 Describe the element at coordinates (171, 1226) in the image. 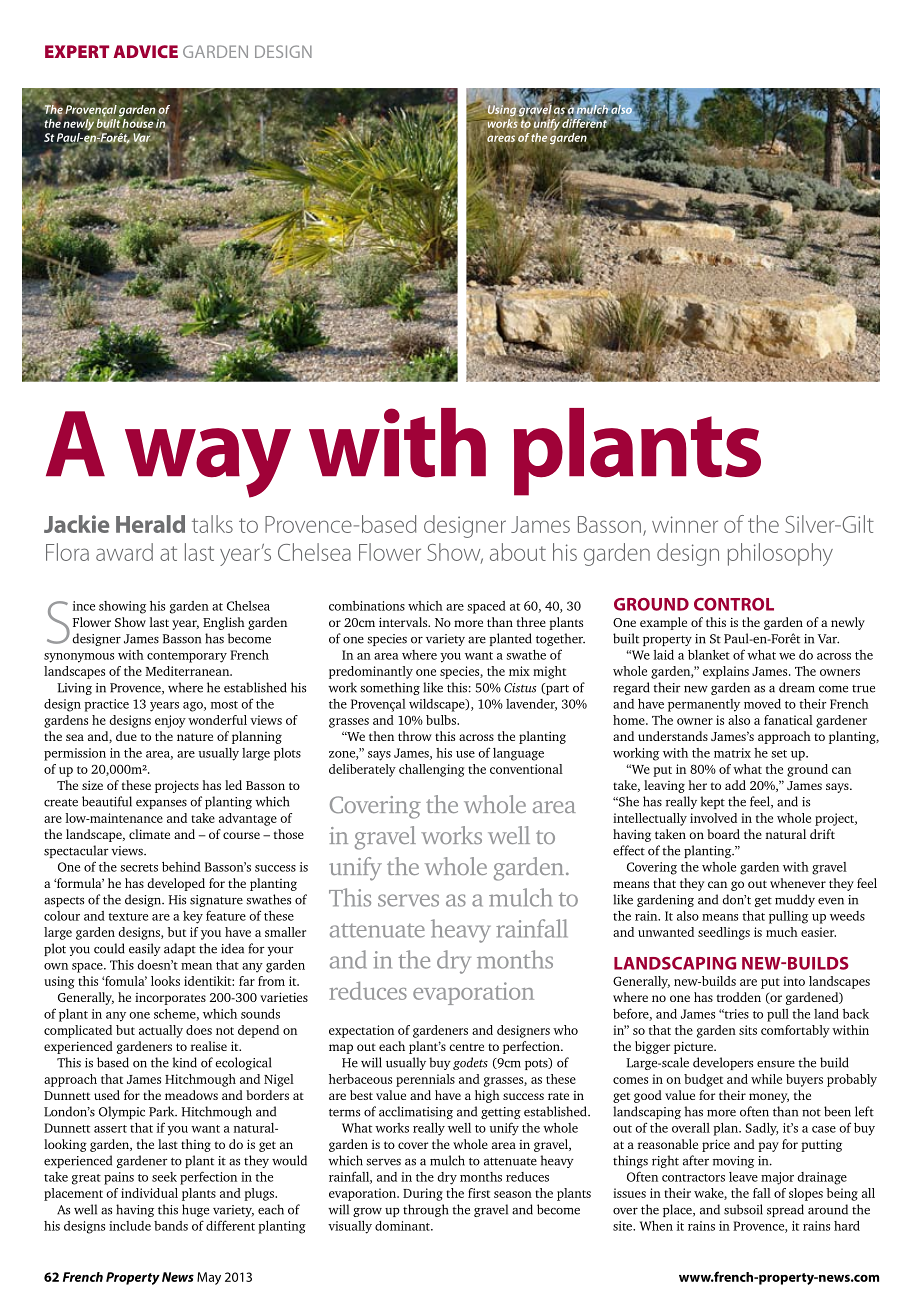

I see `bands` at that location.
